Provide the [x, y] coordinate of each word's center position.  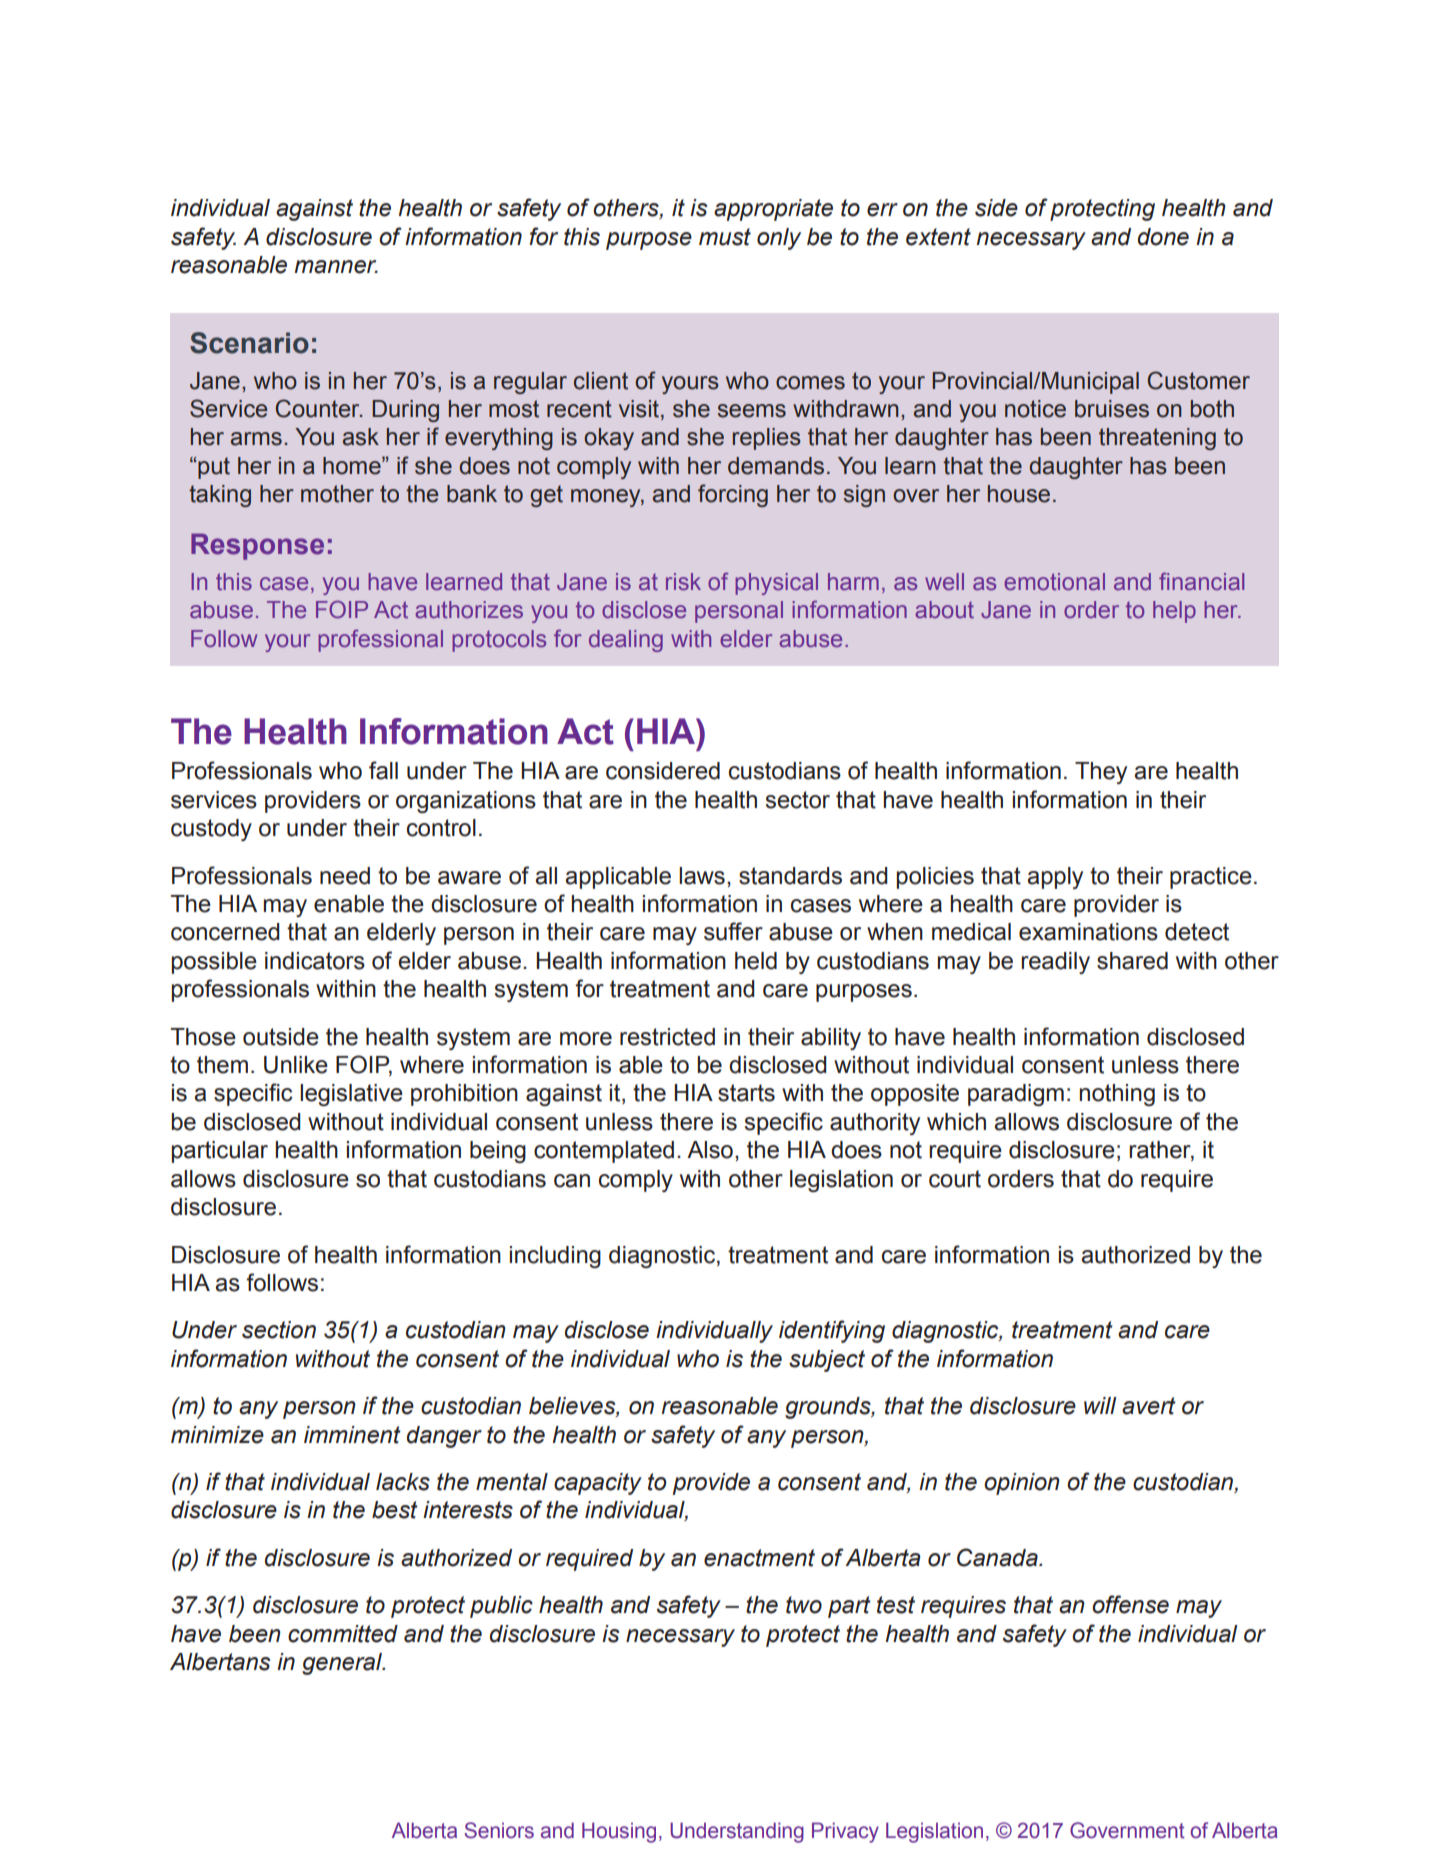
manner [336, 267]
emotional [1054, 581]
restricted [667, 1037]
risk [683, 581]
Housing [619, 1832]
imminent [352, 1435]
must [725, 237]
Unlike [296, 1065]
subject [827, 1361]
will [1100, 1405]
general [343, 1664]
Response [257, 546]
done [1163, 237]
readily [1055, 963]
